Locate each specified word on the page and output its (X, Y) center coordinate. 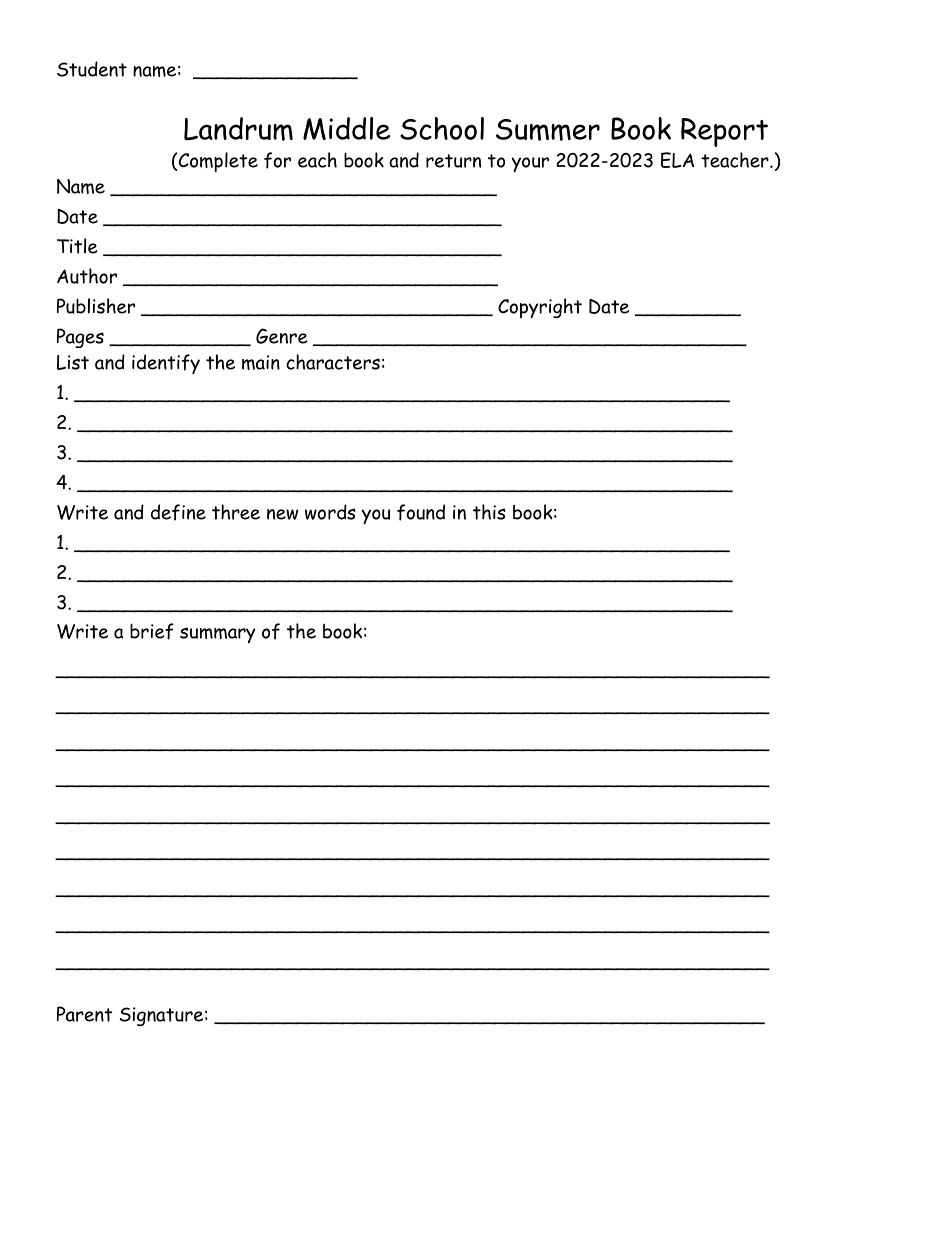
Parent (84, 1014)
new (283, 514)
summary (218, 635)
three (236, 512)
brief (152, 631)
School (442, 128)
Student (92, 69)
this (489, 512)
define (178, 512)
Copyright (540, 308)
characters (333, 362)
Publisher (96, 306)
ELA (677, 160)
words (330, 512)
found (421, 512)
